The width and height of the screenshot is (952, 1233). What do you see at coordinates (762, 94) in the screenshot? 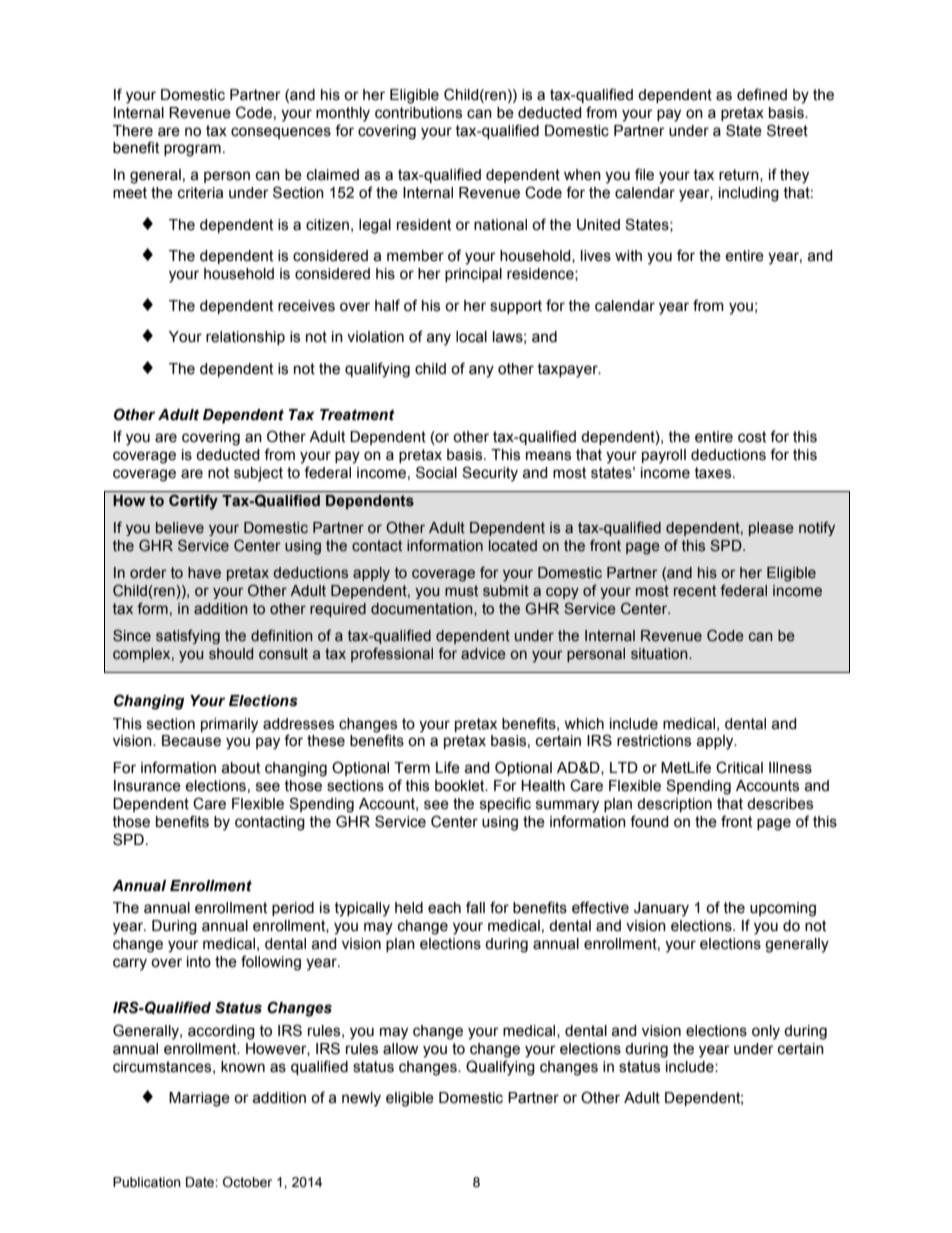
I see `defined` at bounding box center [762, 94].
